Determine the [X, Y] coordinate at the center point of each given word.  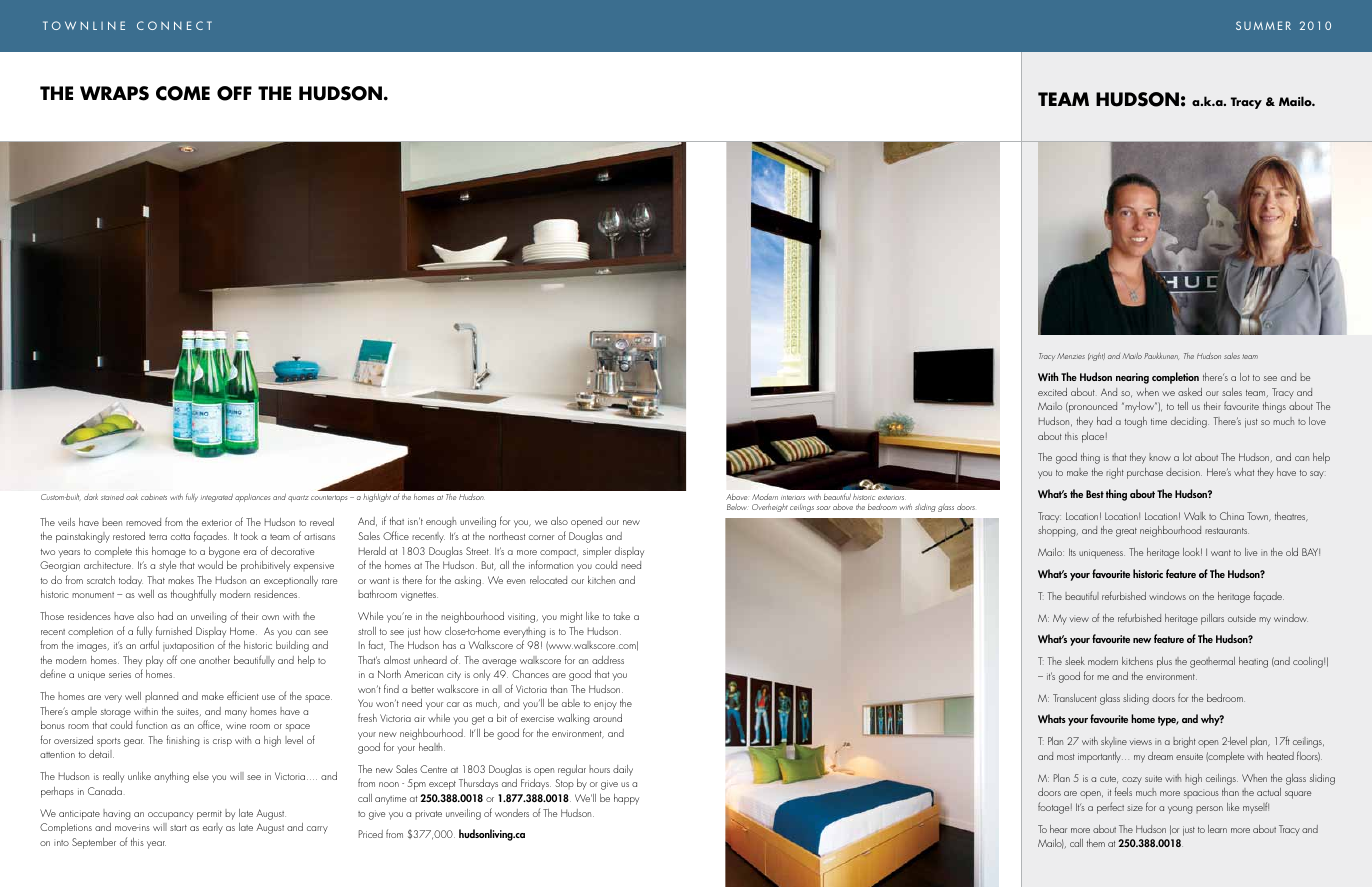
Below [738, 507]
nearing [1132, 378]
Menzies [1071, 356]
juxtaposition [188, 647]
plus [1164, 662]
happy [626, 799]
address [608, 660]
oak [132, 497]
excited [1052, 392]
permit [209, 815]
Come [183, 93]
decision [1184, 472]
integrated [217, 498]
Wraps [114, 93]
